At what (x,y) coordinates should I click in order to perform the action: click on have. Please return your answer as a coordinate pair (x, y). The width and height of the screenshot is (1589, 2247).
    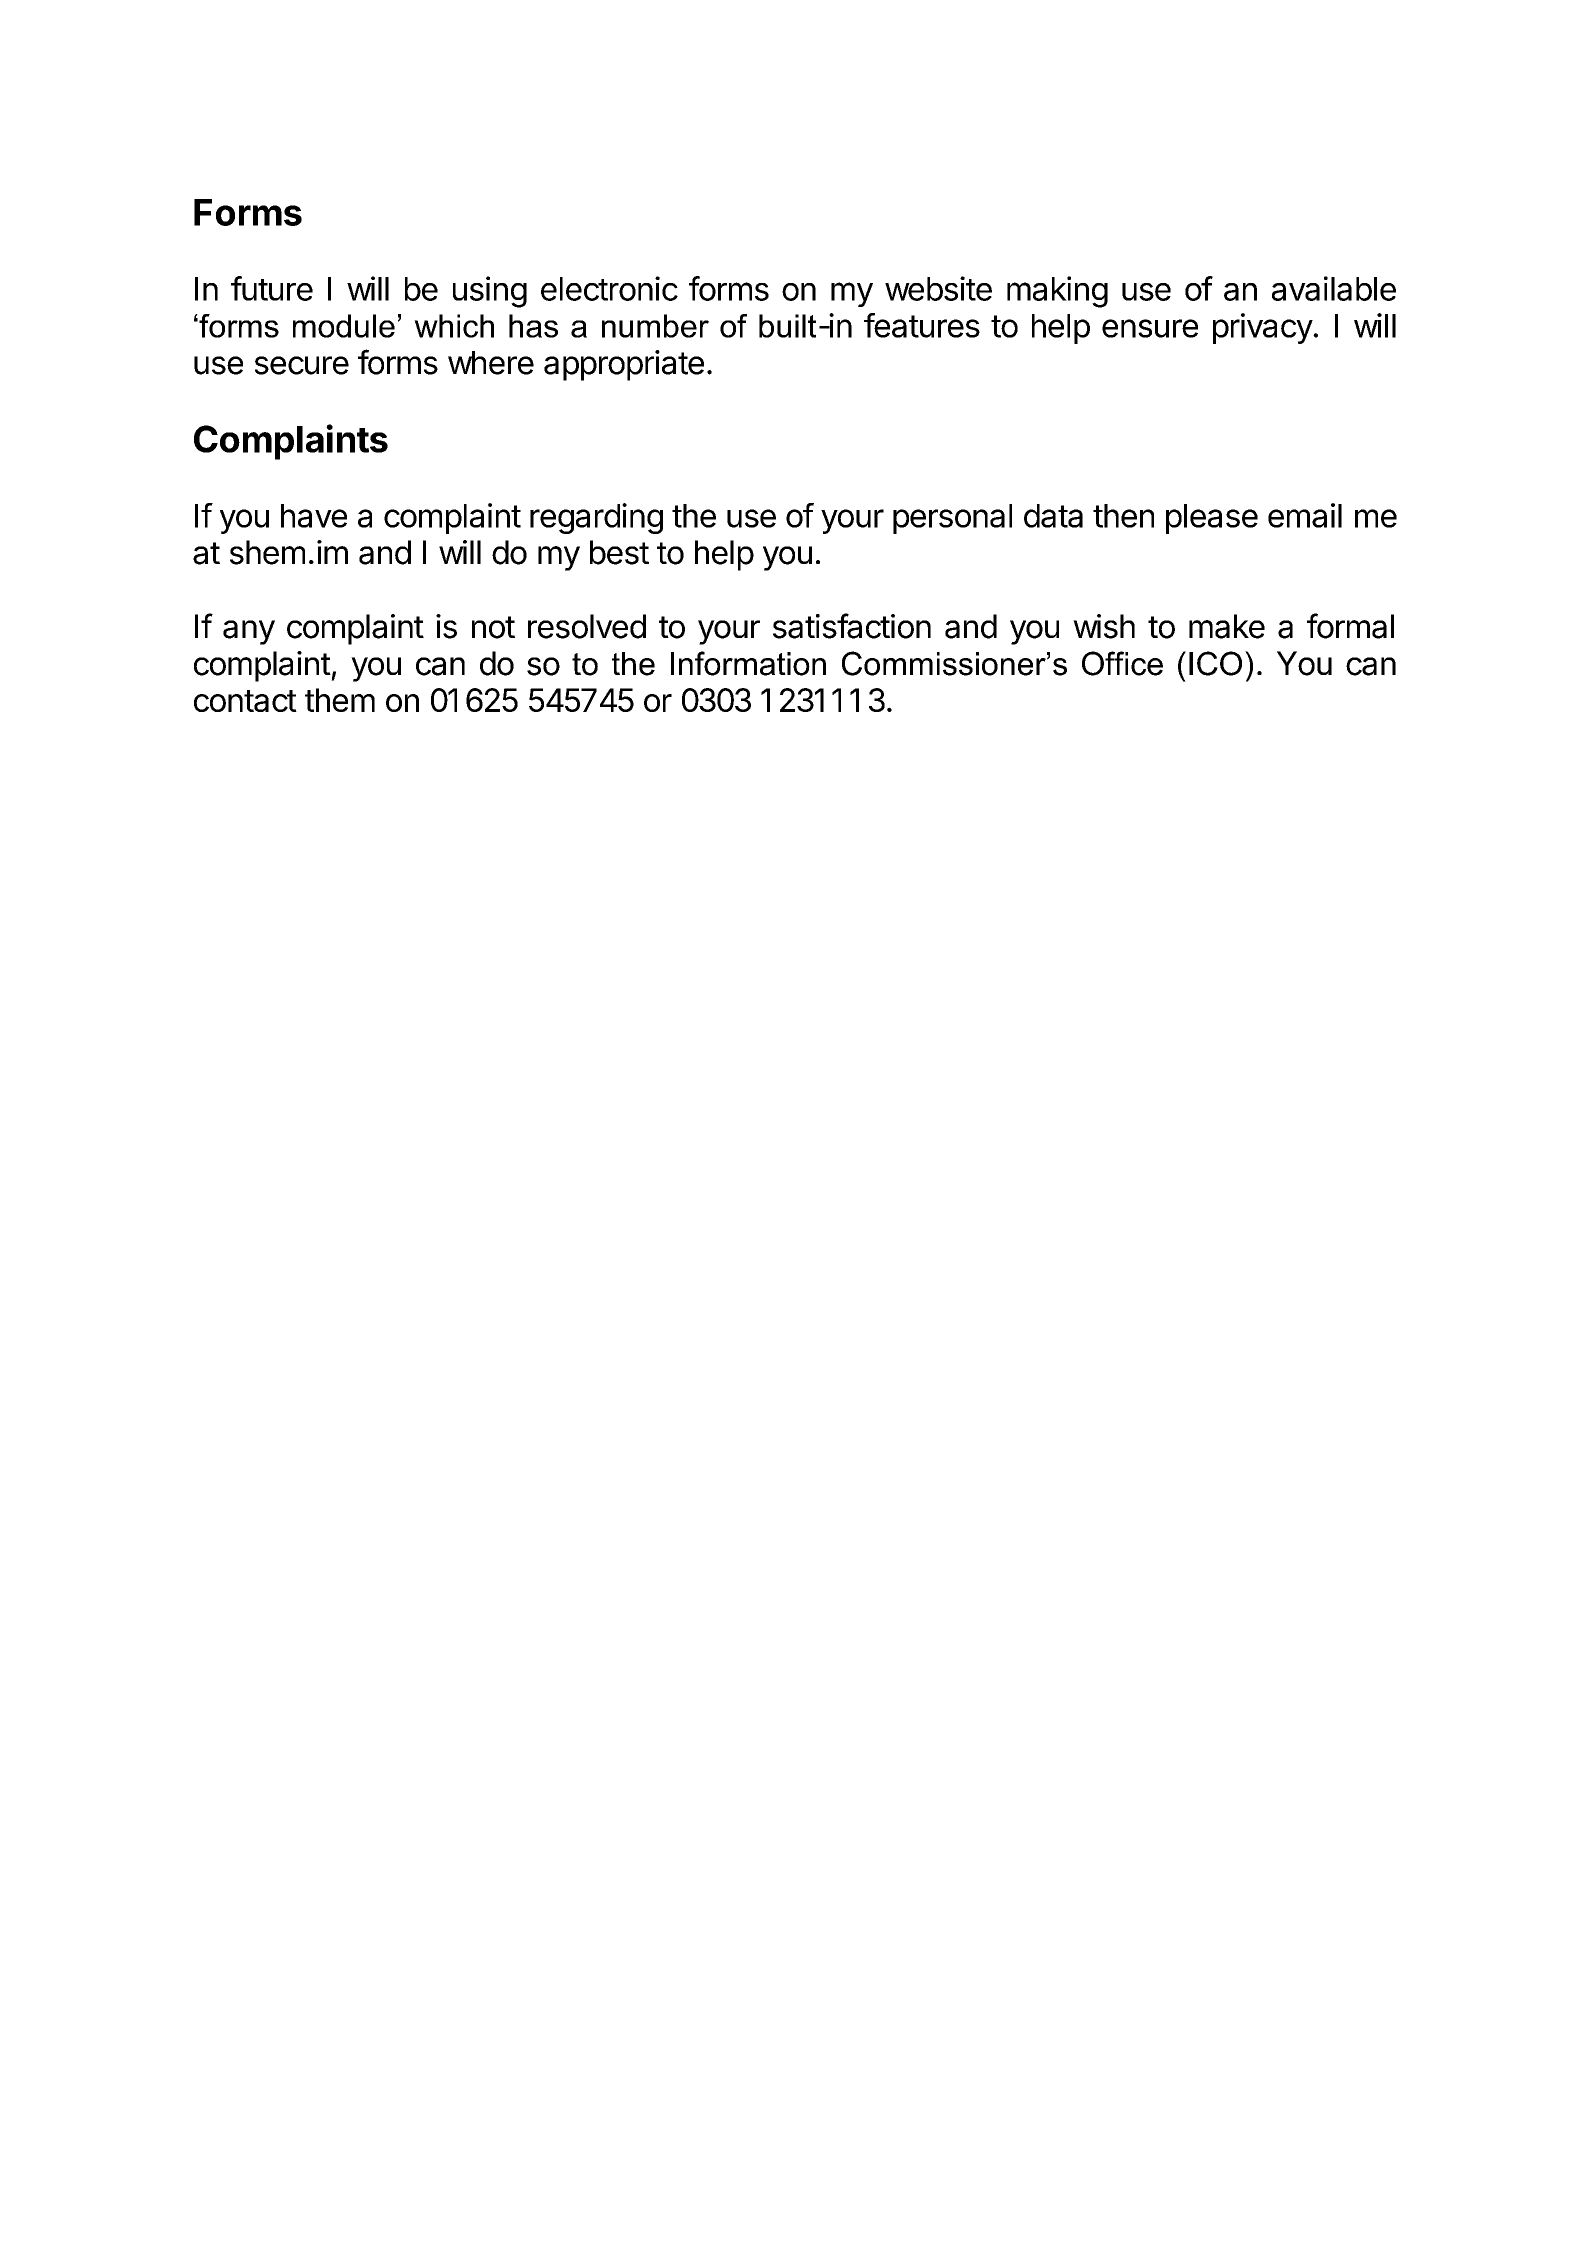
    Looking at the image, I should click on (314, 516).
